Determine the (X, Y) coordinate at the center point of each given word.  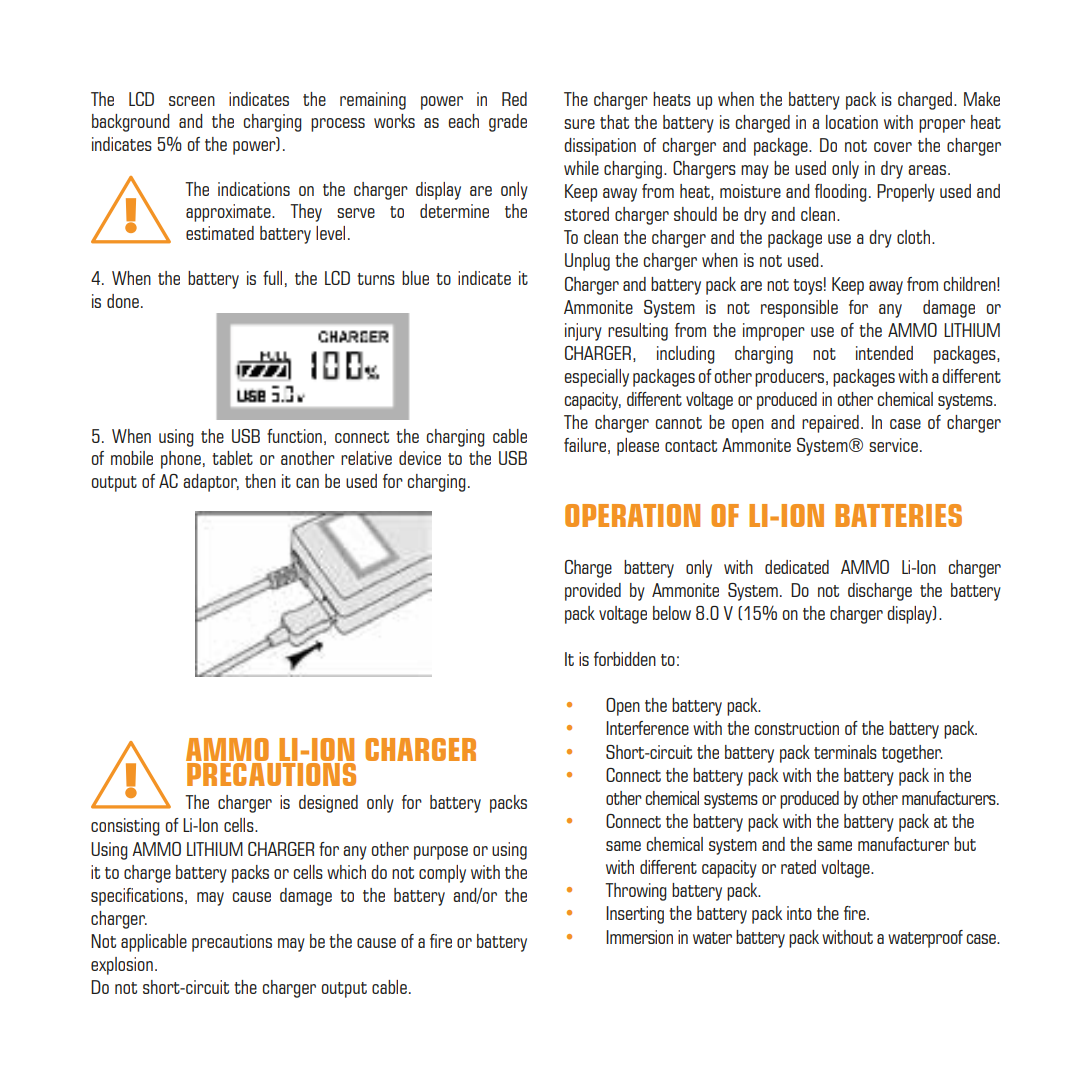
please (638, 447)
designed (328, 804)
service (893, 445)
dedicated (797, 567)
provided (593, 592)
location (852, 122)
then (260, 481)
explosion (122, 966)
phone (181, 460)
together (912, 754)
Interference (647, 728)
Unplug (587, 262)
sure (579, 124)
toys (807, 287)
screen (192, 101)
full (272, 278)
